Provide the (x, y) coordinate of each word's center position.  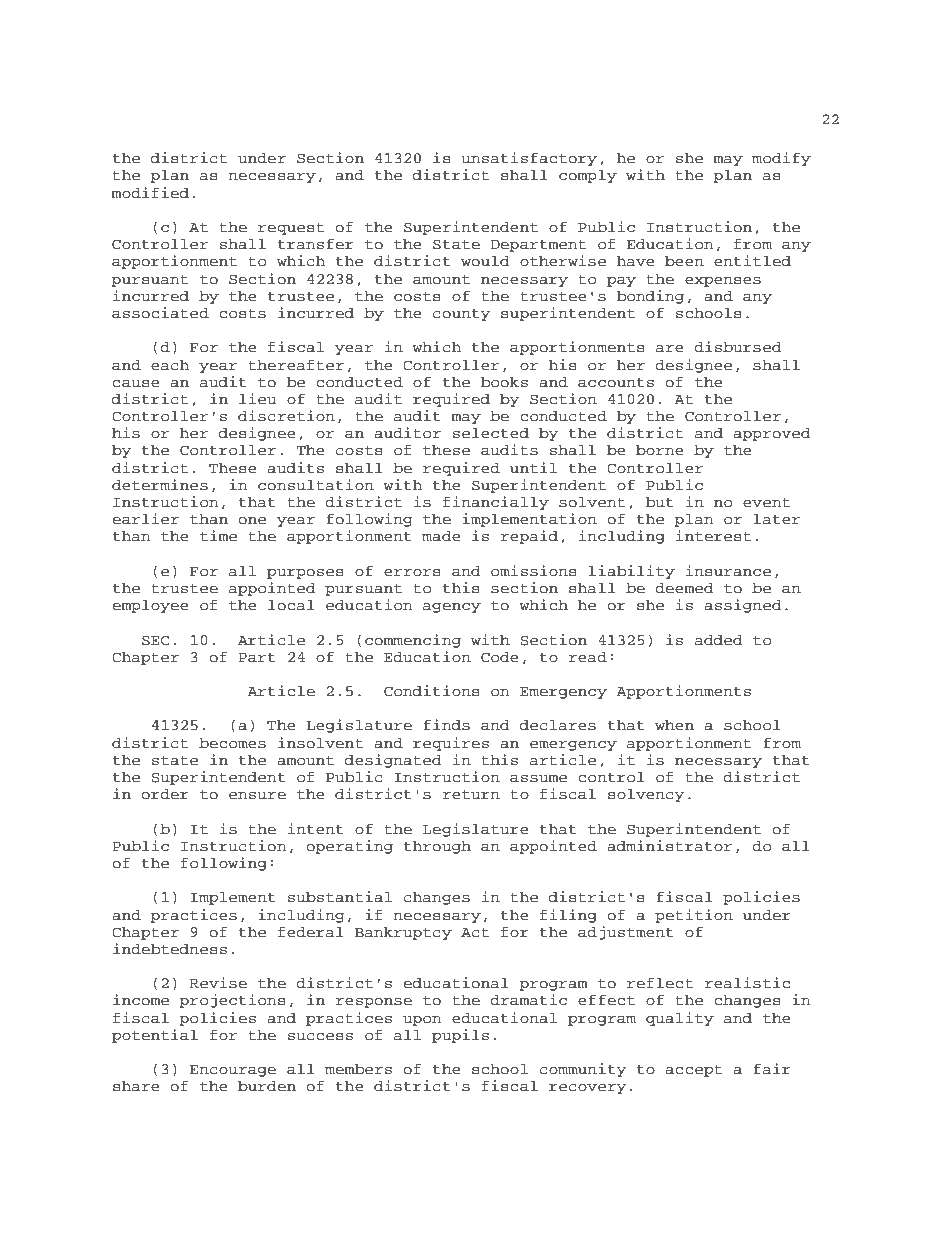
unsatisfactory (529, 159)
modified (150, 193)
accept (693, 1071)
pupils (460, 1036)
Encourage (233, 1071)
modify (781, 159)
